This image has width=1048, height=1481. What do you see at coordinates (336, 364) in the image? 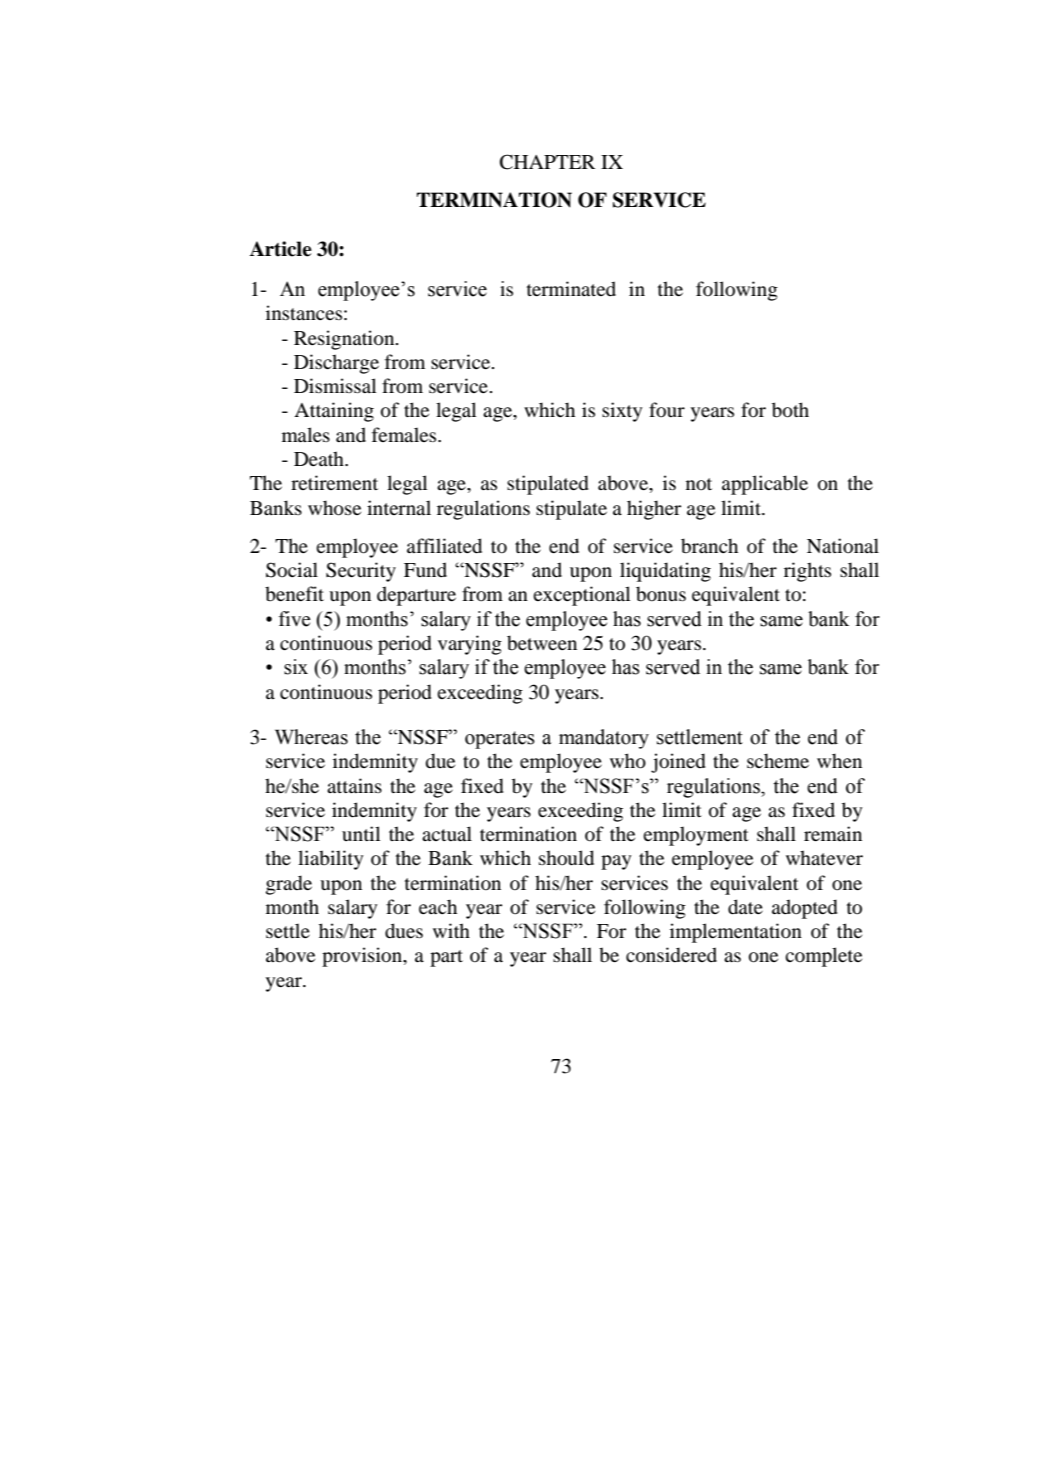
I see `Discharge` at bounding box center [336, 364].
